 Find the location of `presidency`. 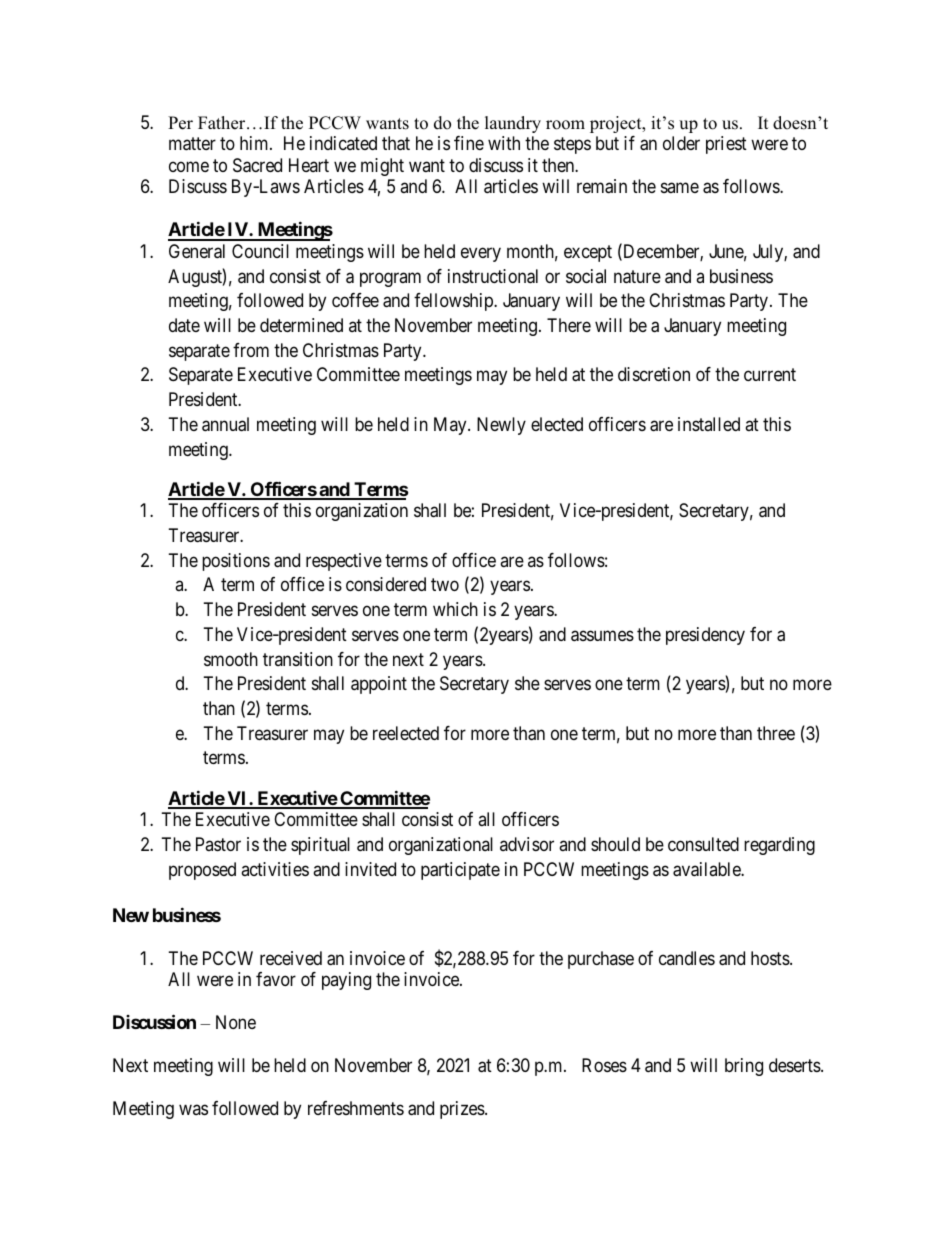

presidency is located at coordinates (705, 636).
